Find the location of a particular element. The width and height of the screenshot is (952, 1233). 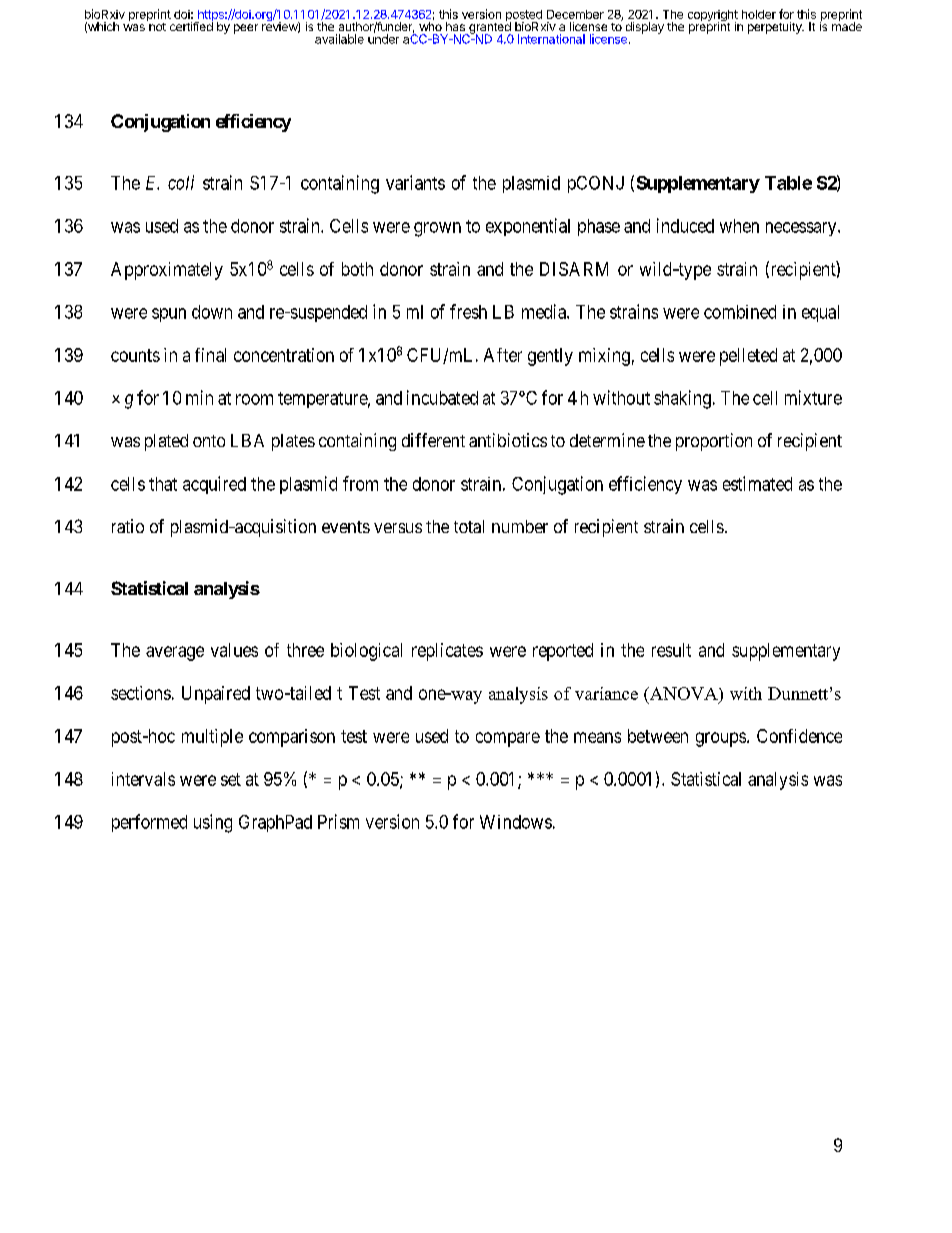

Windows is located at coordinates (516, 822).
